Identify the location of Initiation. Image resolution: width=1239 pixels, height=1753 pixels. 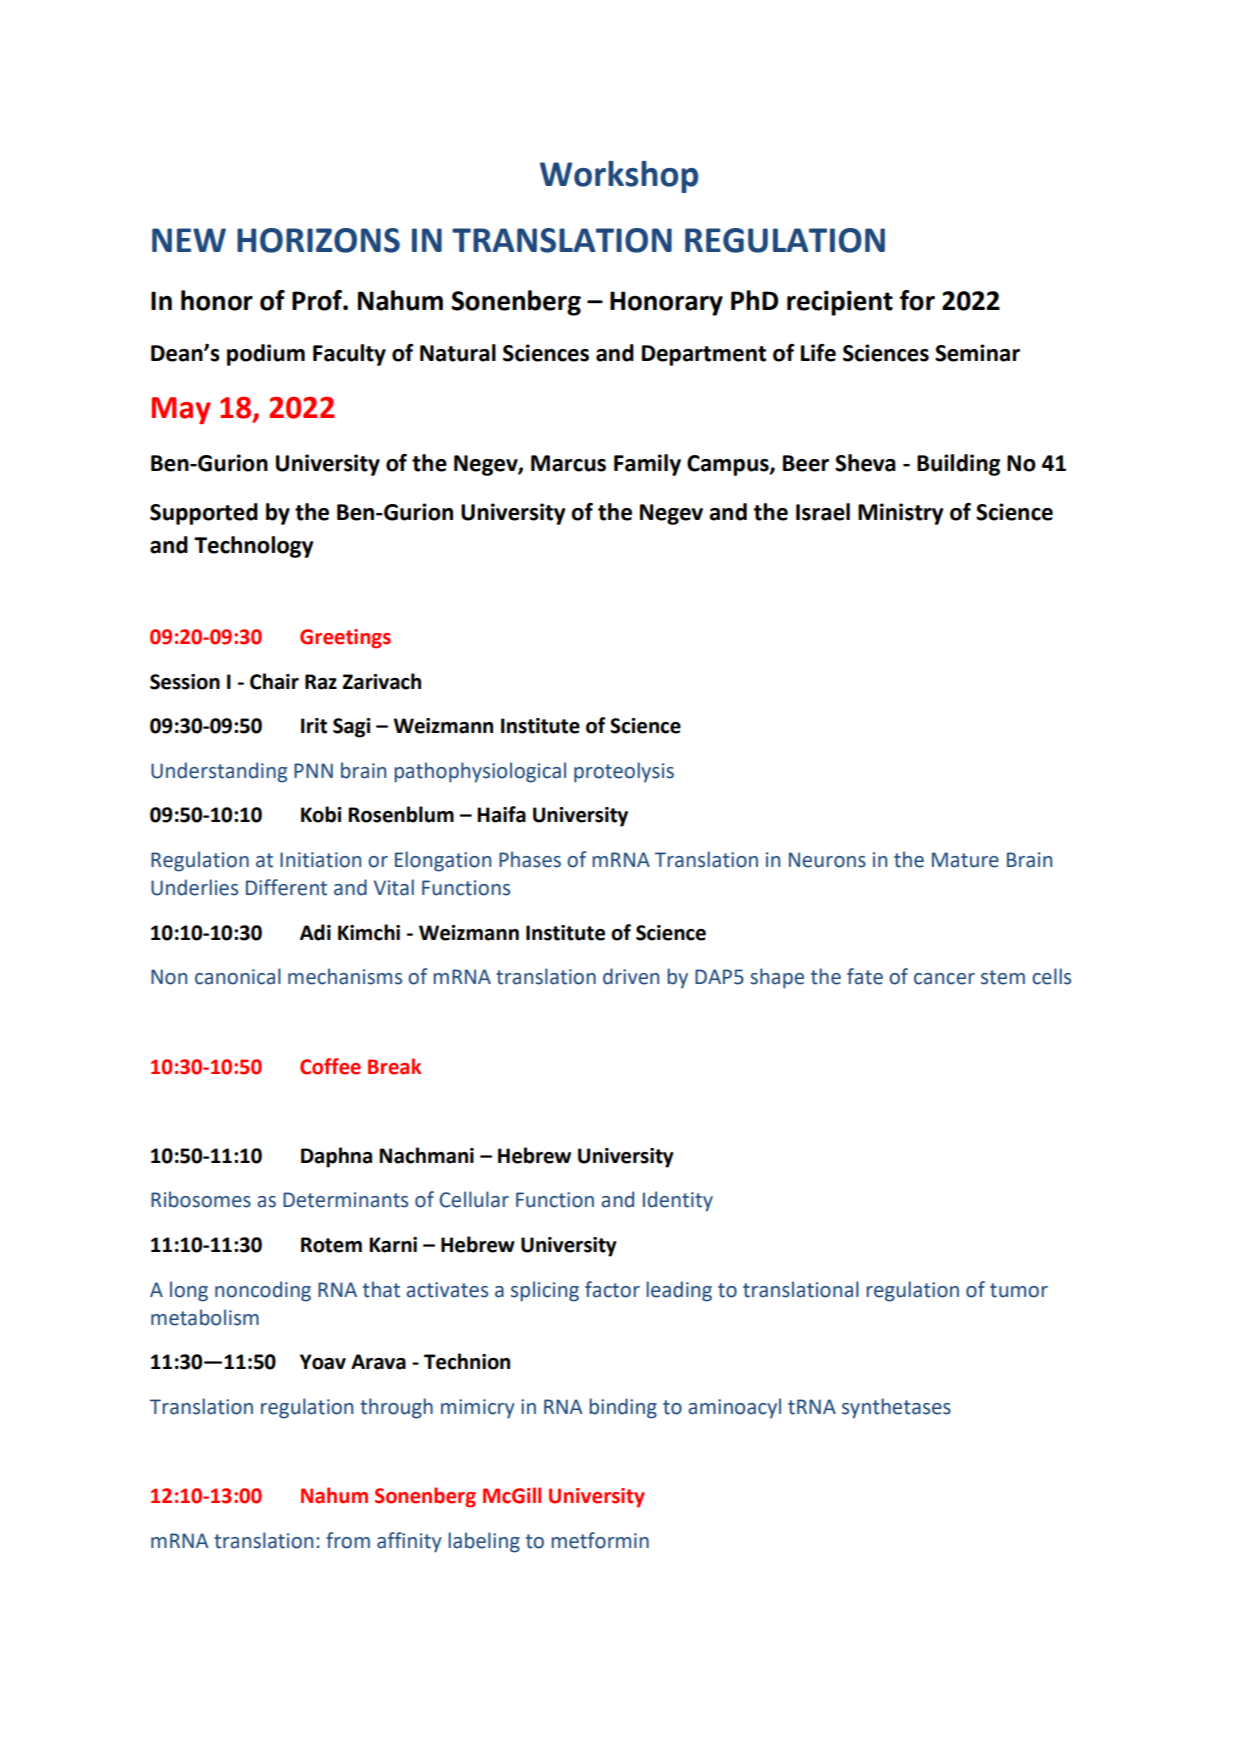
(320, 860).
